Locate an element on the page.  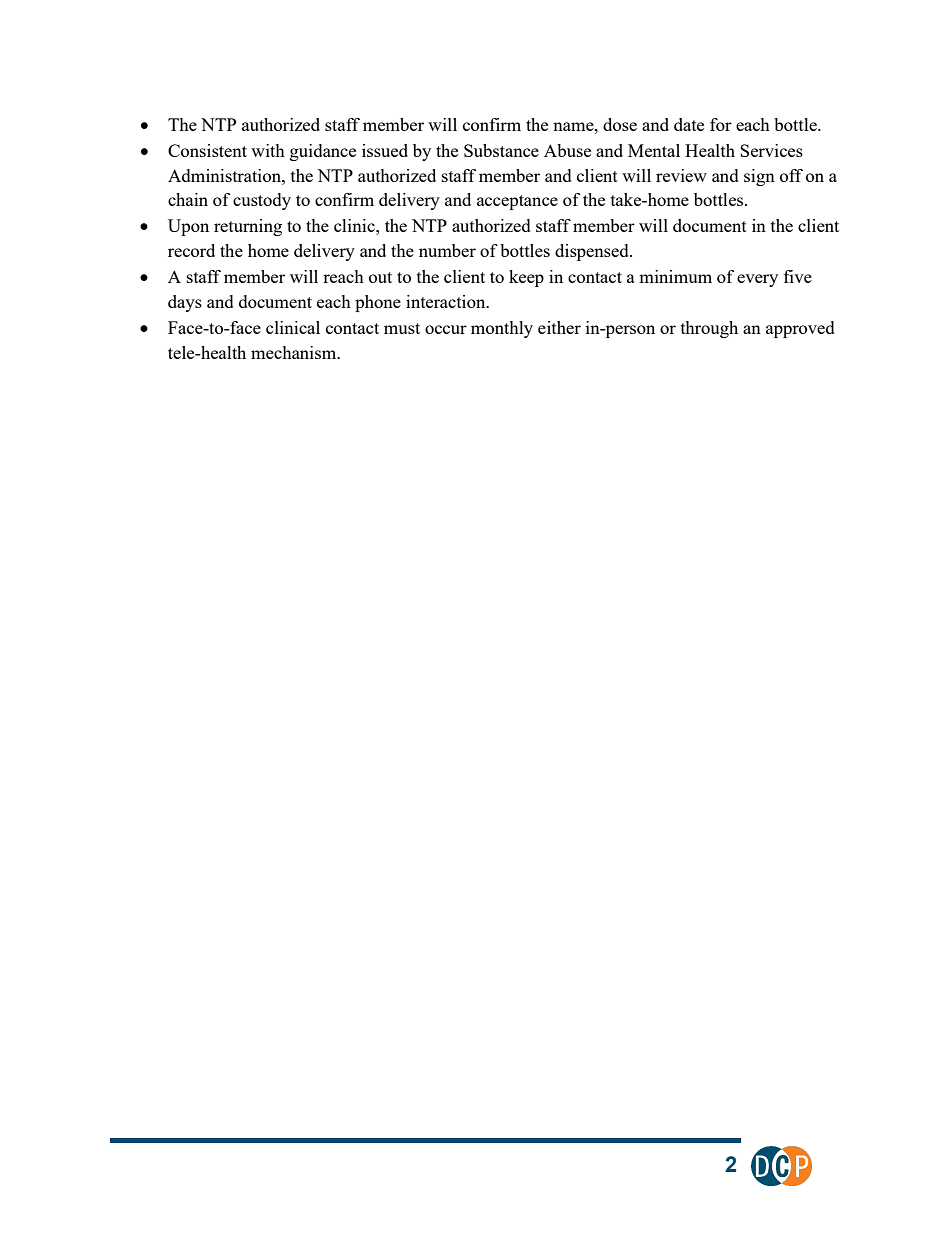
for is located at coordinates (721, 124).
